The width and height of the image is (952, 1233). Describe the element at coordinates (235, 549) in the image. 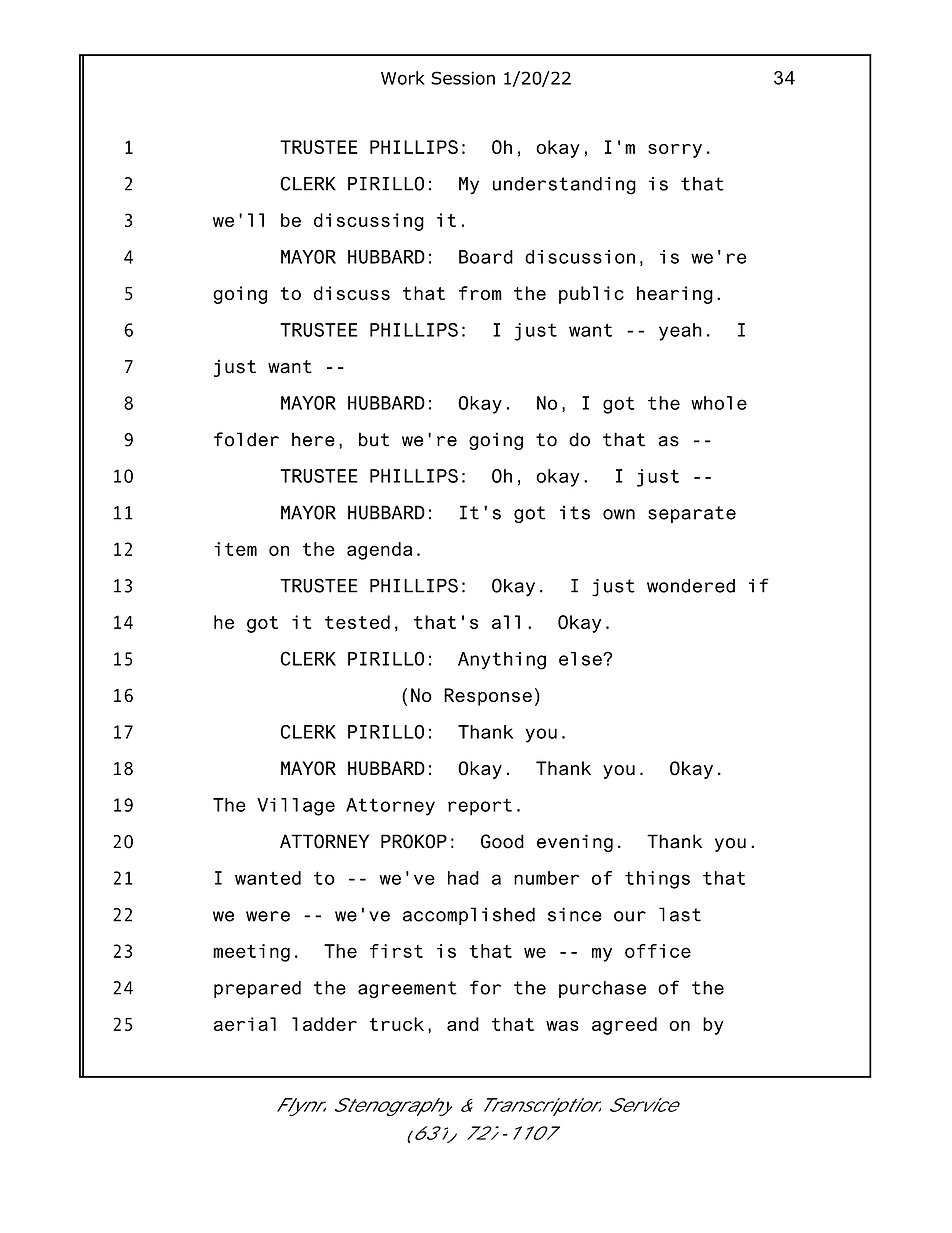

I see `item` at that location.
